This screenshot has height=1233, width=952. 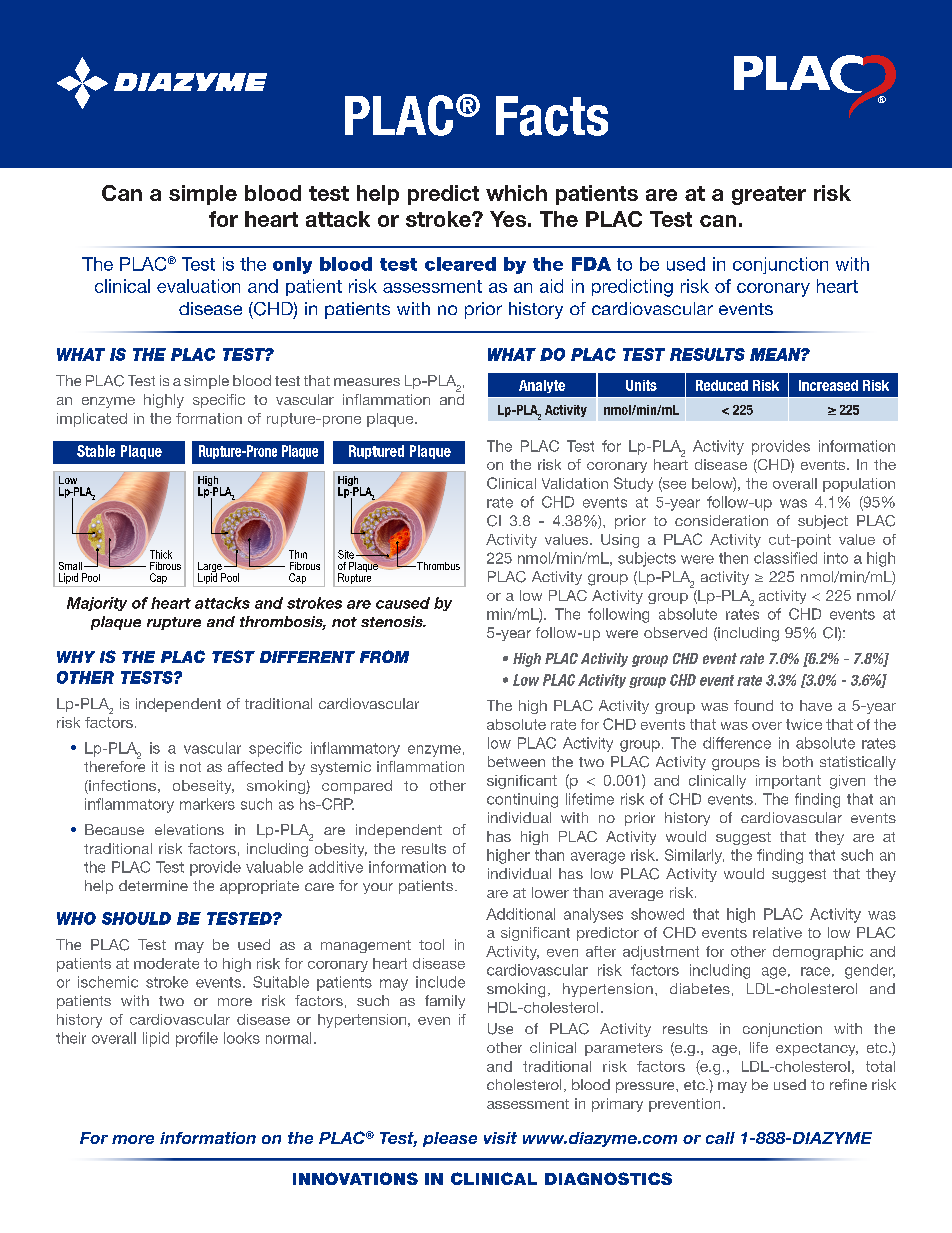 What do you see at coordinates (516, 193) in the screenshot?
I see `which` at bounding box center [516, 193].
